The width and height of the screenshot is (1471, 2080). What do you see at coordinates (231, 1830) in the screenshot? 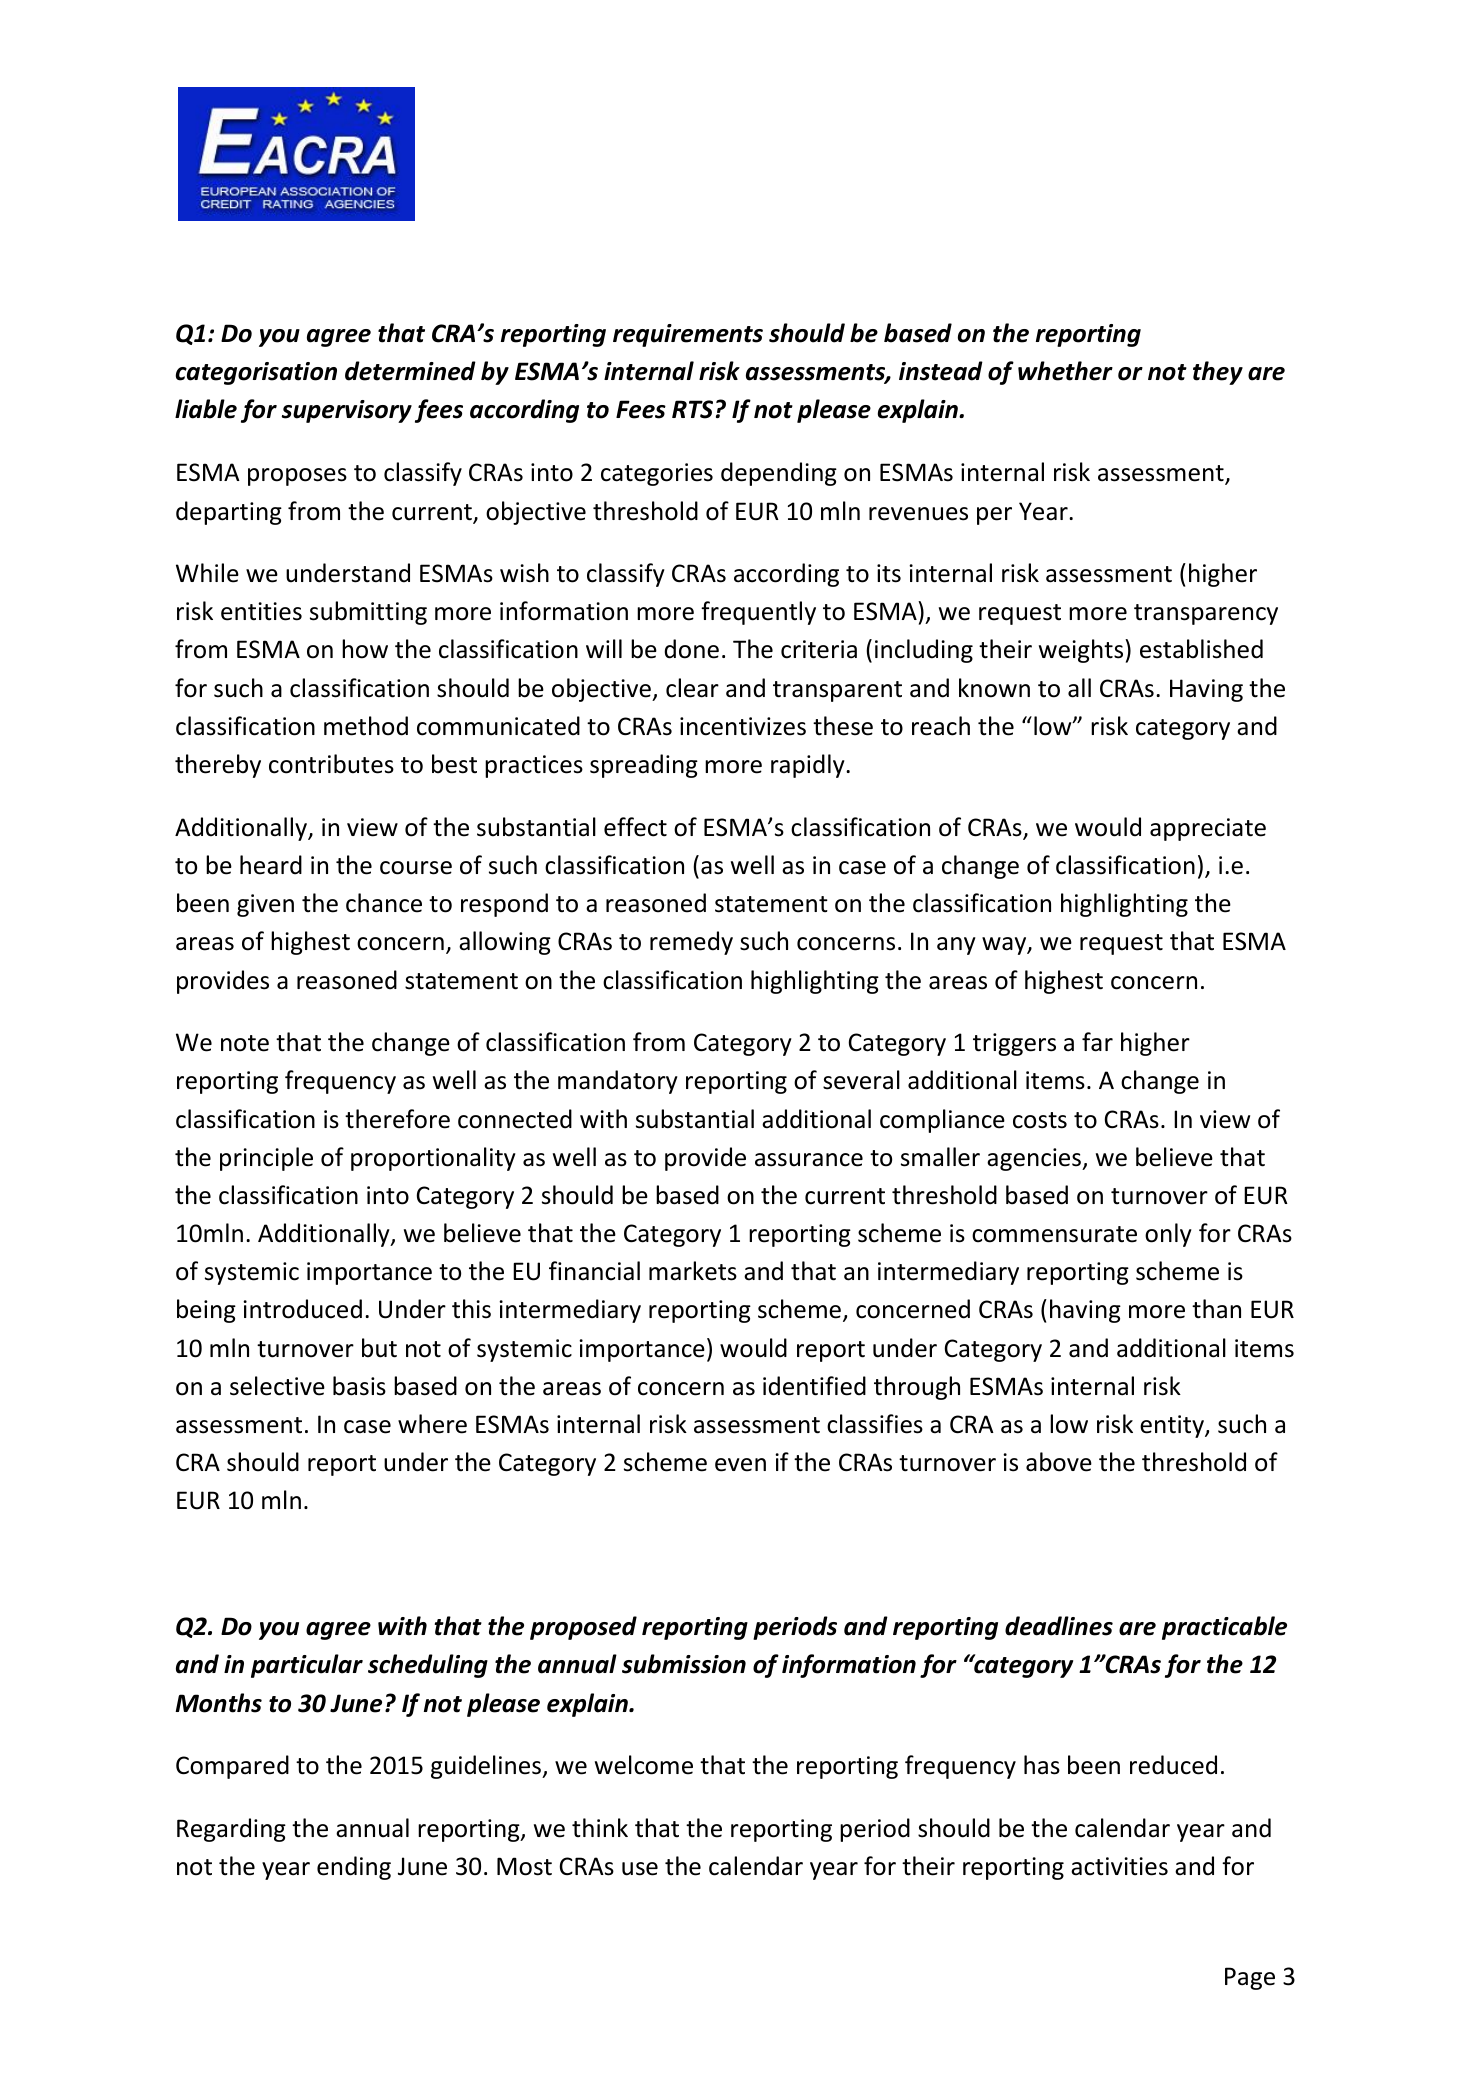
I see `Regarding` at bounding box center [231, 1830].
